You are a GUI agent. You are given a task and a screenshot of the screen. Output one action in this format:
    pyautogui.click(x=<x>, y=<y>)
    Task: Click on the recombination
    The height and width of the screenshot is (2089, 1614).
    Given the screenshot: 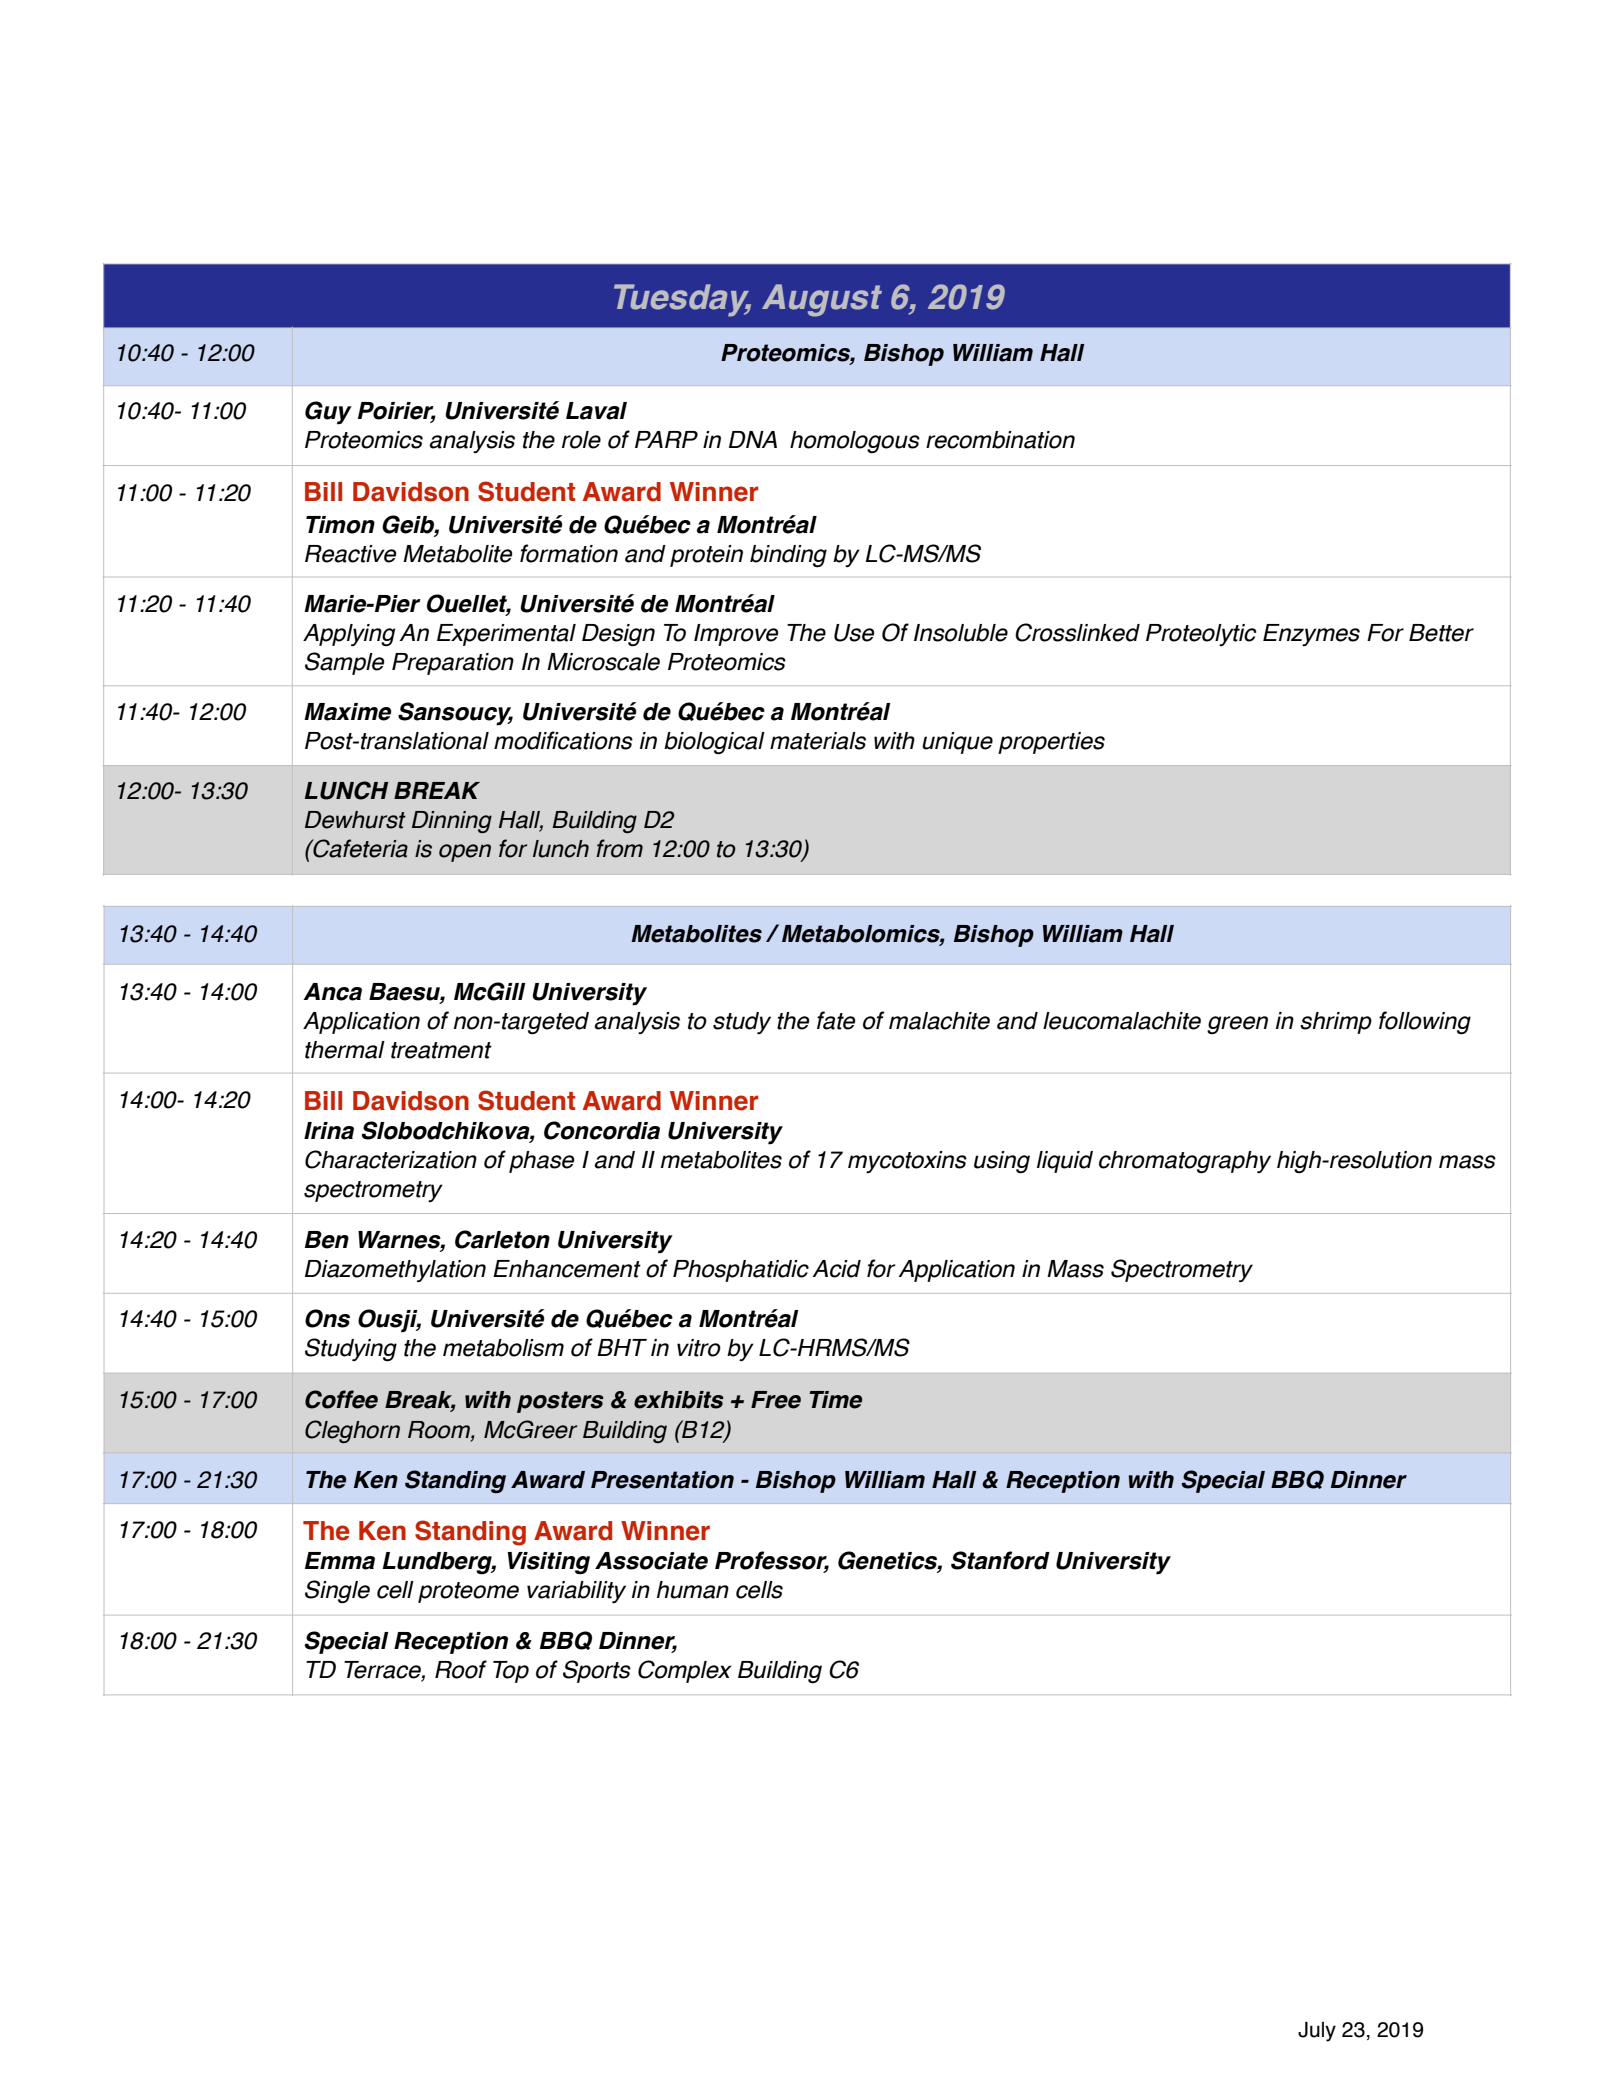 What is the action you would take?
    pyautogui.click(x=1000, y=440)
